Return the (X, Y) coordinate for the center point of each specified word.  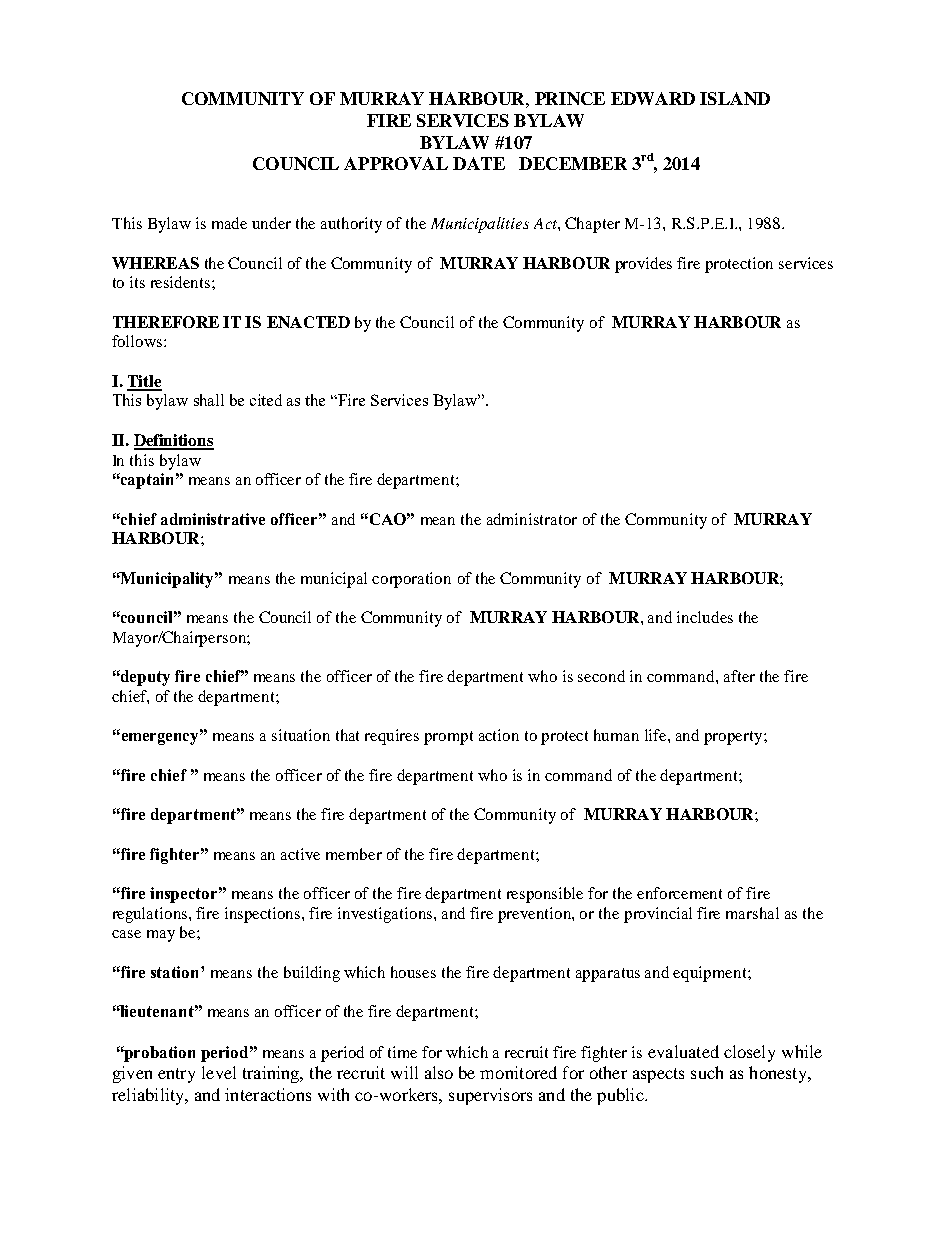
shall (209, 400)
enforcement (679, 893)
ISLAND (735, 98)
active (300, 854)
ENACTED (308, 322)
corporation (411, 580)
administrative (213, 519)
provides (643, 265)
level (219, 1072)
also (439, 1072)
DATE (479, 163)
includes (705, 617)
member (354, 854)
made (229, 223)
